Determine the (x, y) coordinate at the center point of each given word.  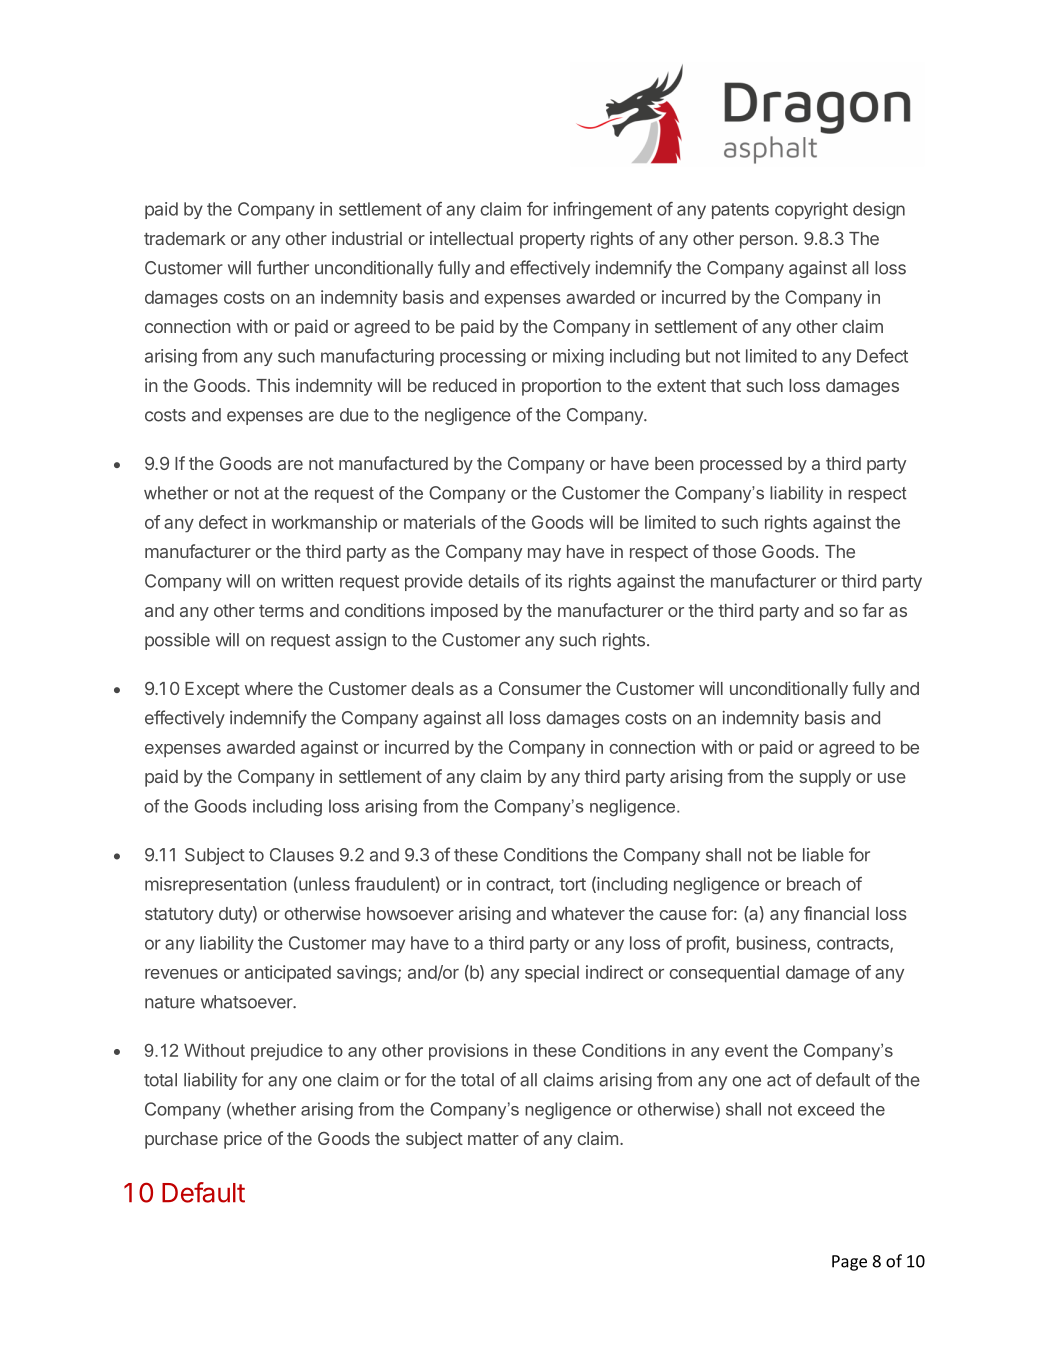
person (766, 242)
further (283, 267)
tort (572, 884)
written (307, 581)
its (554, 581)
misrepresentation (216, 885)
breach (813, 884)
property (552, 241)
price (243, 1140)
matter (493, 1139)
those (734, 551)
